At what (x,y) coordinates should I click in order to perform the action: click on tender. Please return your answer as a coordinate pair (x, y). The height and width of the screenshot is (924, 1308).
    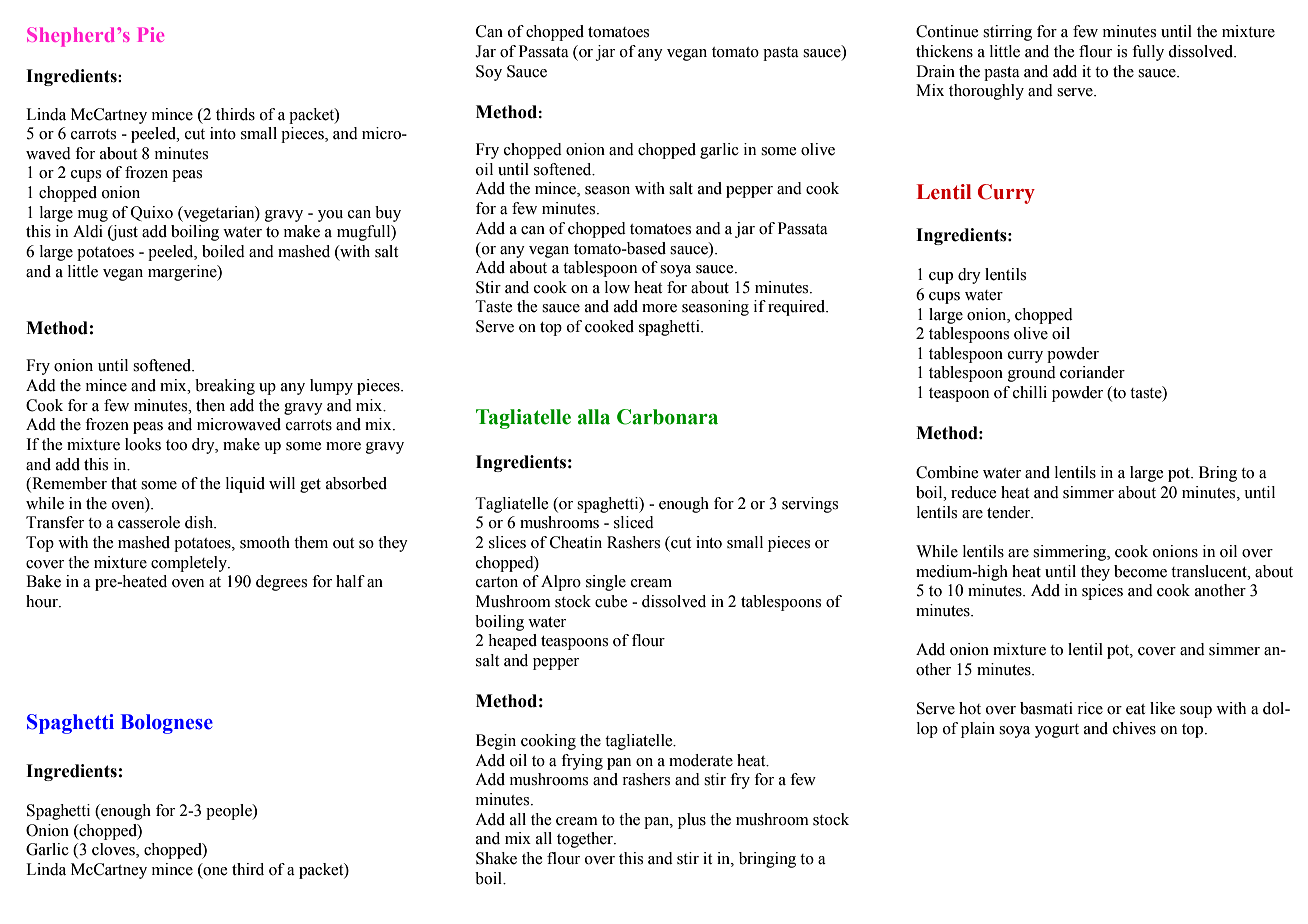
    Looking at the image, I should click on (1010, 512).
